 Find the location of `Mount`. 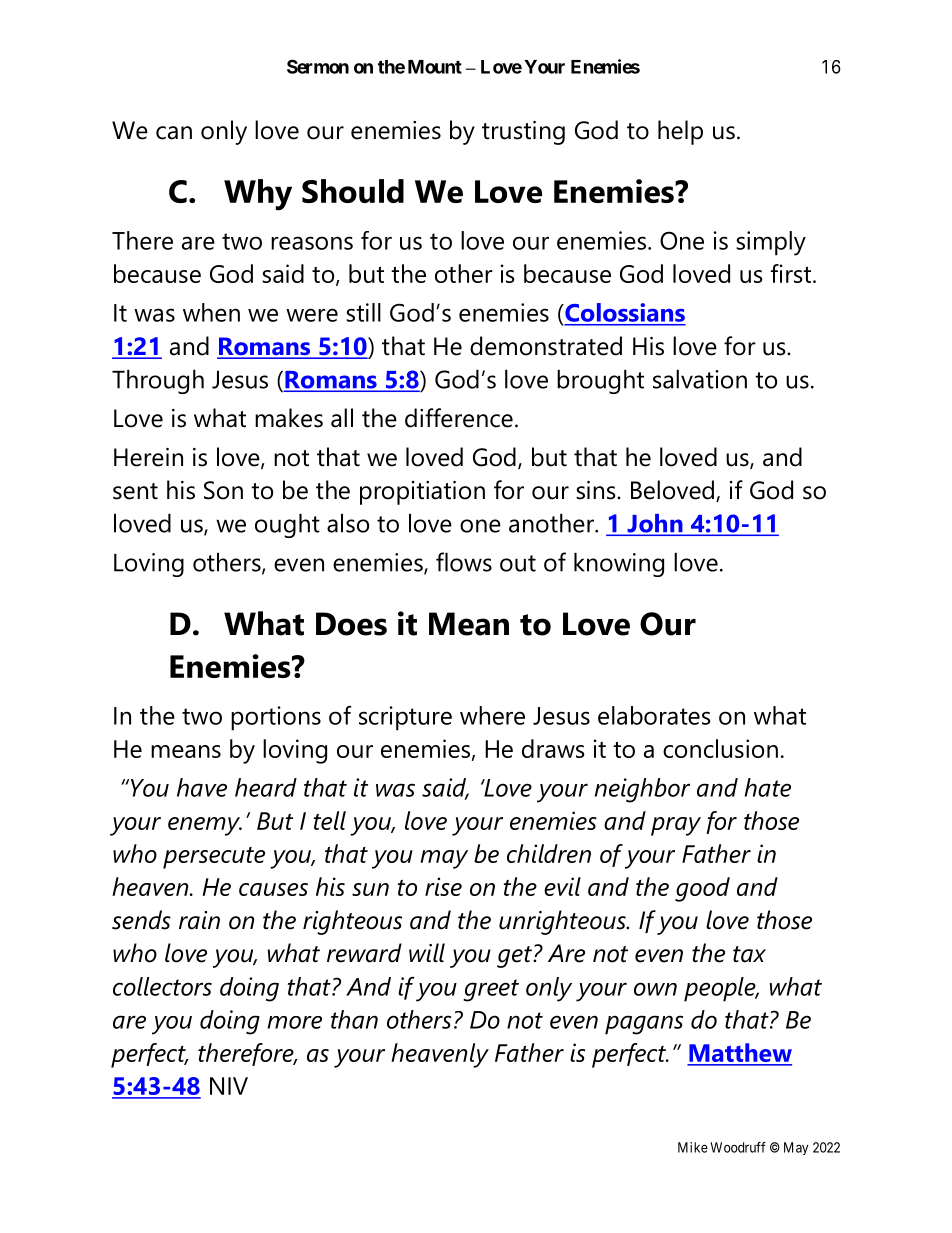

Mount is located at coordinates (435, 67).
